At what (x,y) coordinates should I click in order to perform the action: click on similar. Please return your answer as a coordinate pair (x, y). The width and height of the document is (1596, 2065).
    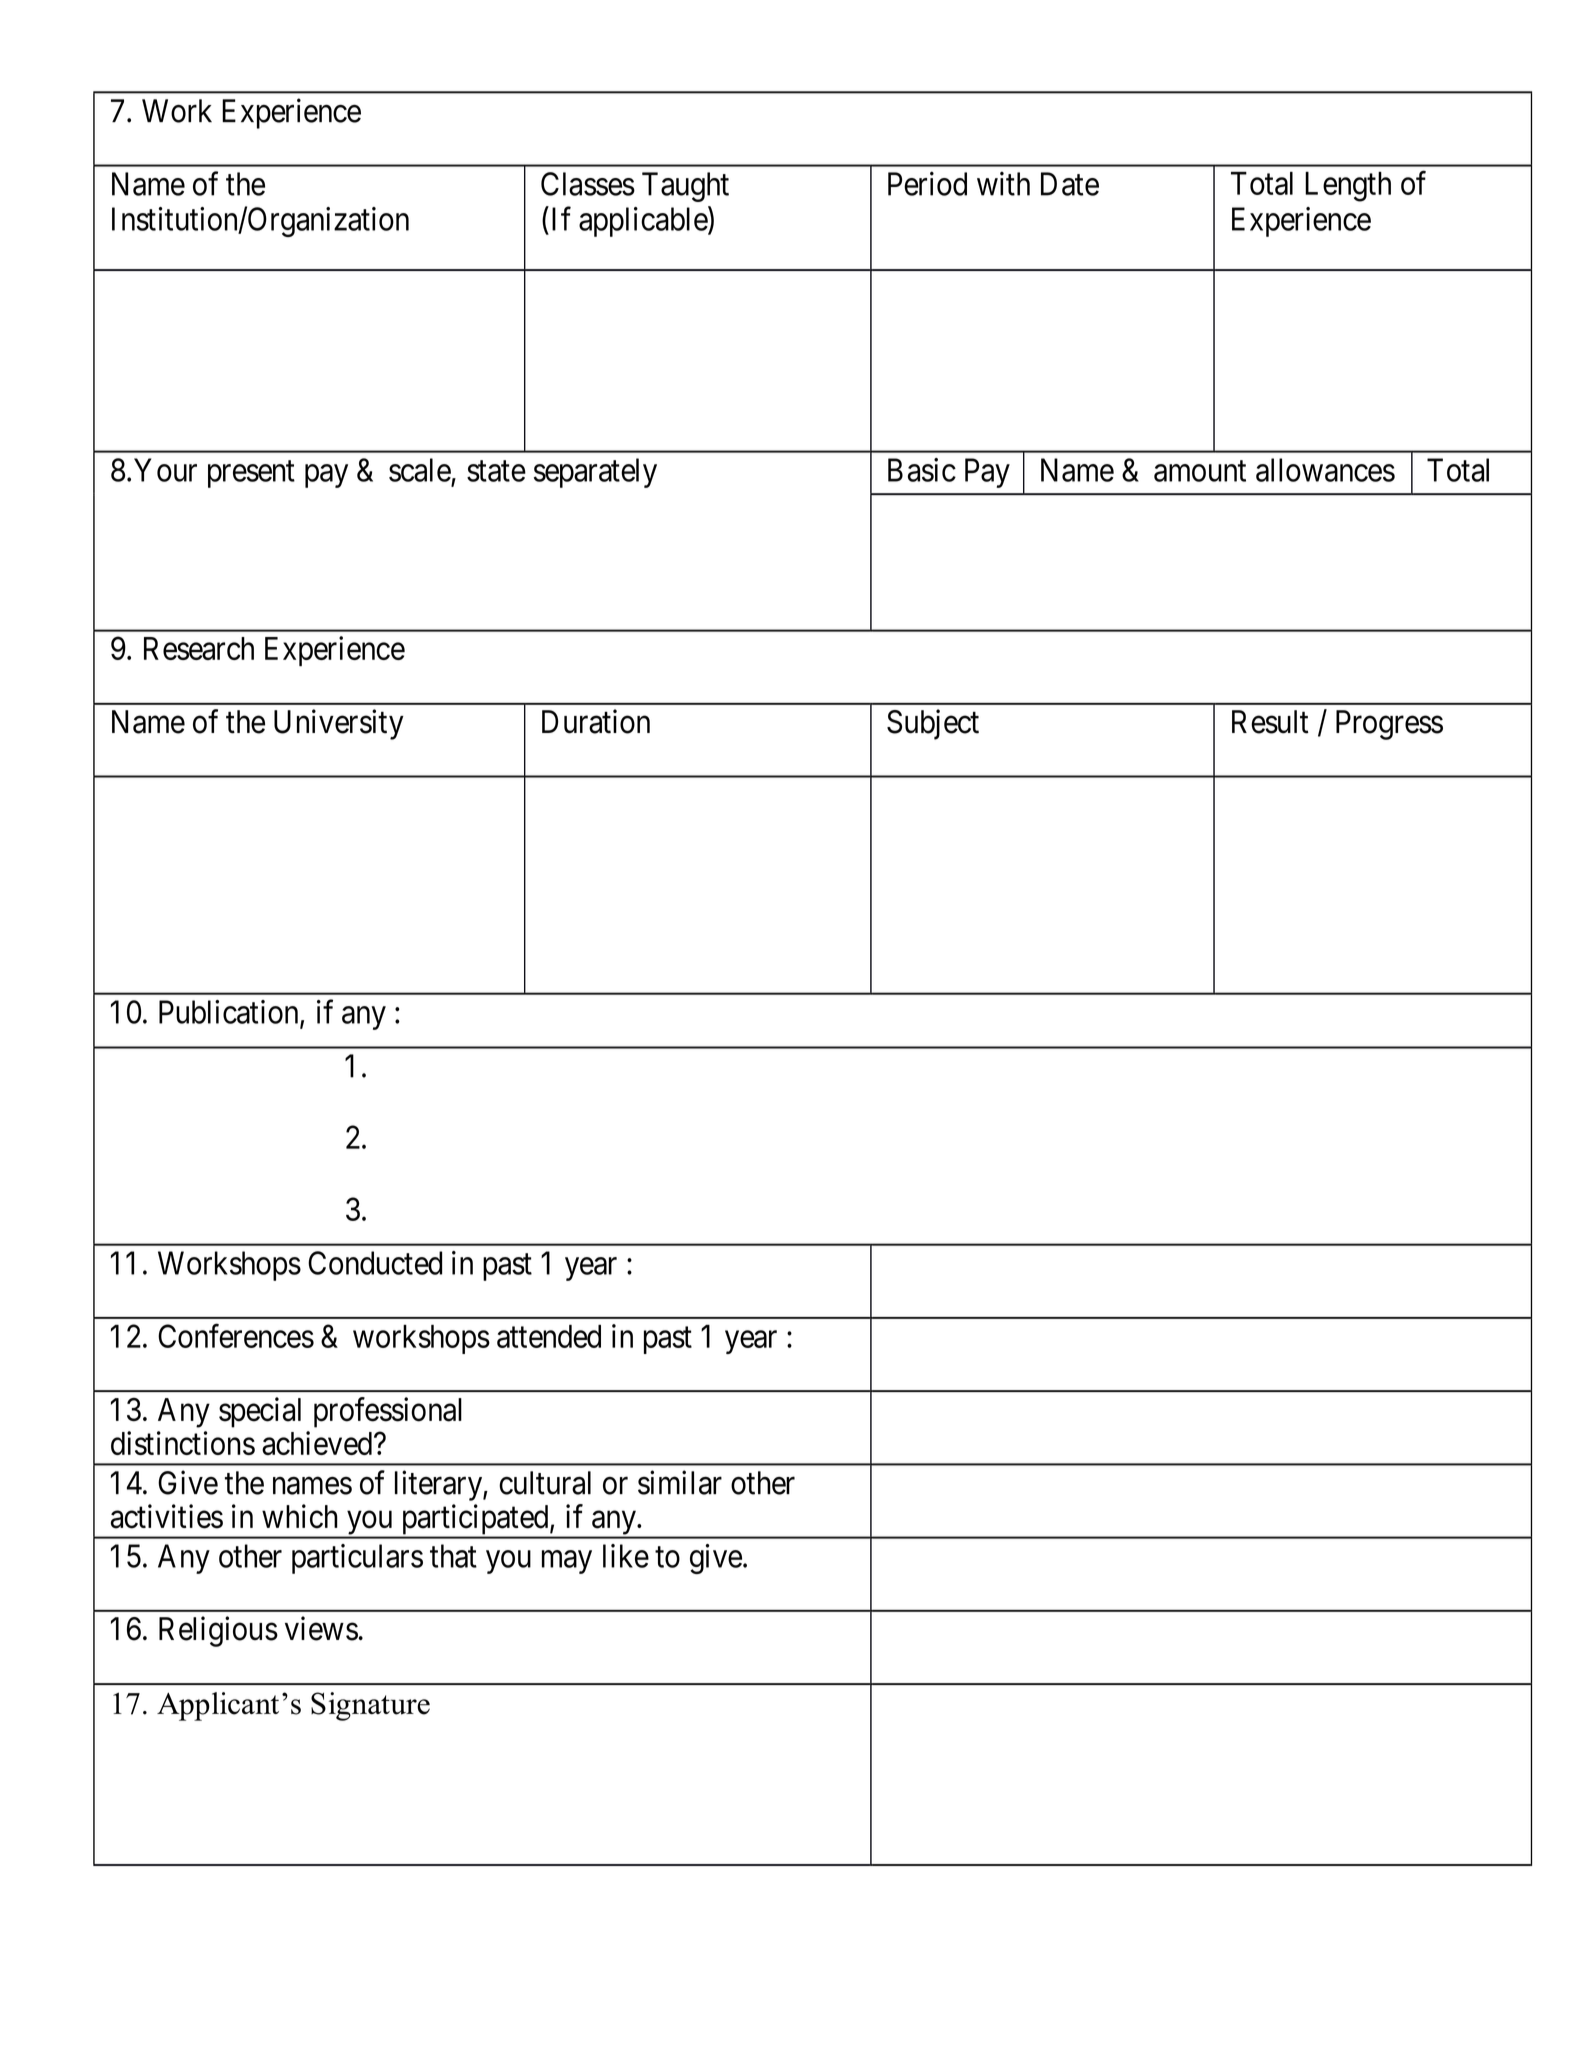
    Looking at the image, I should click on (680, 1482).
